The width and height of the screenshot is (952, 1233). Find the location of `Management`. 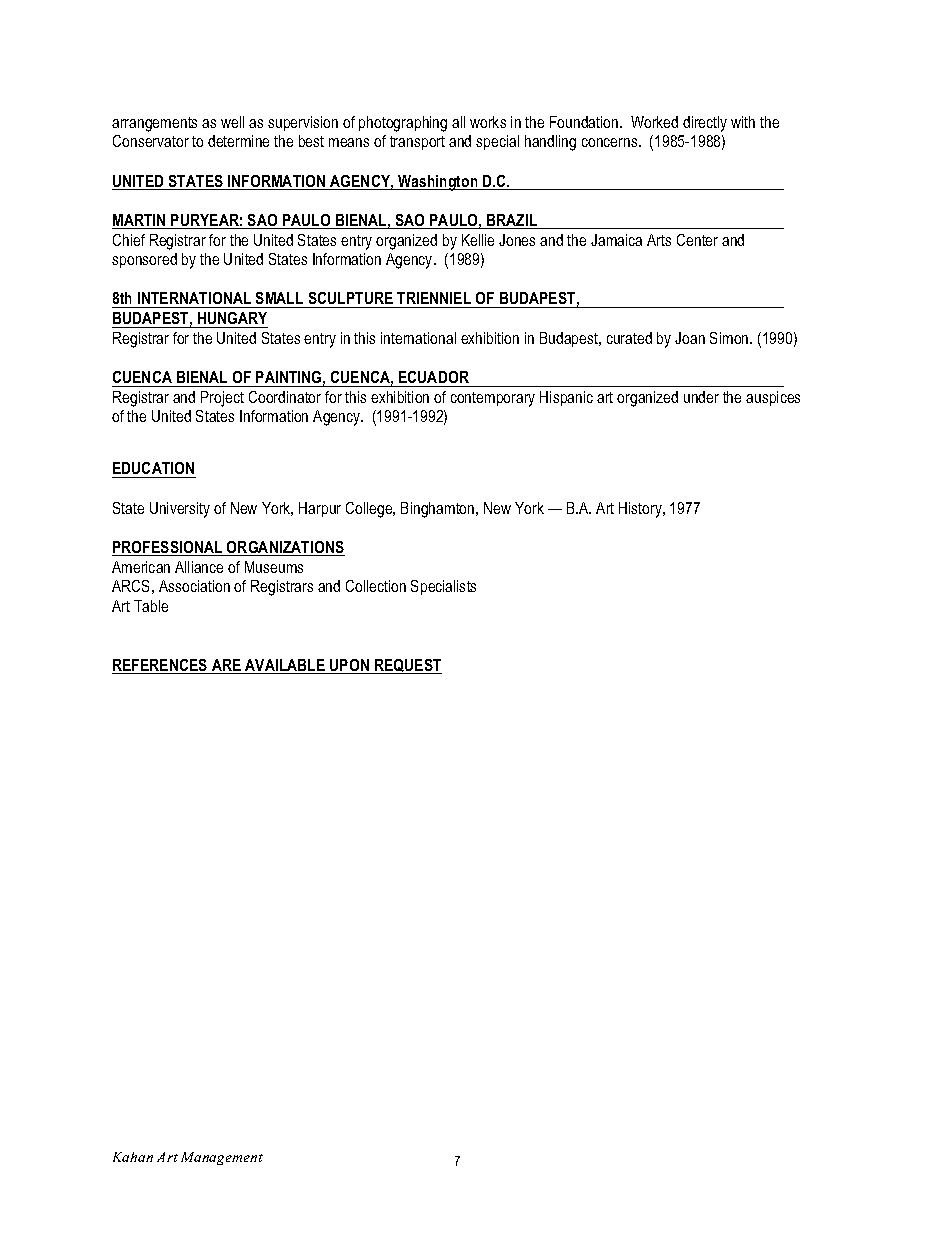

Management is located at coordinates (222, 1158).
